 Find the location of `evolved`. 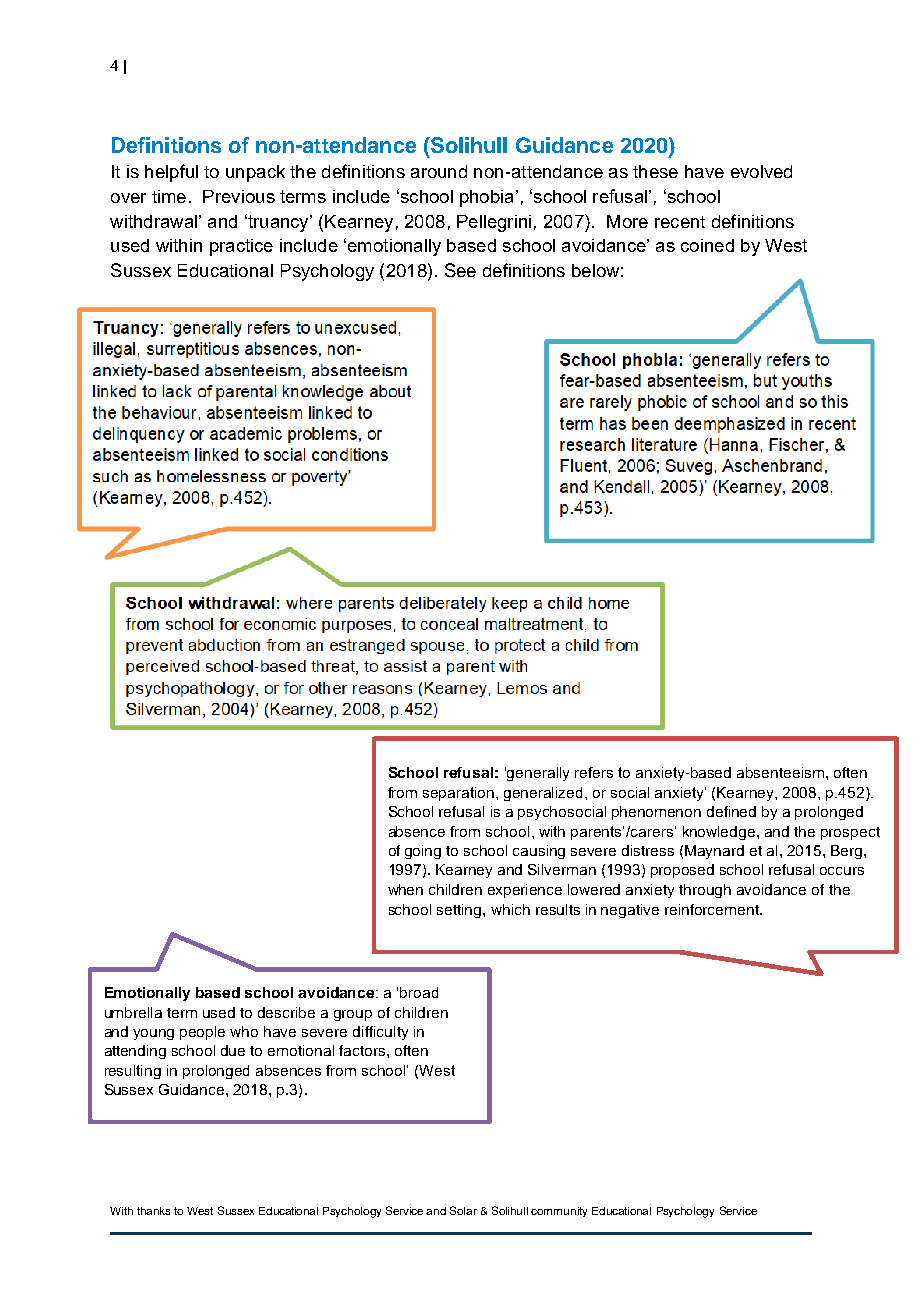

evolved is located at coordinates (761, 171).
